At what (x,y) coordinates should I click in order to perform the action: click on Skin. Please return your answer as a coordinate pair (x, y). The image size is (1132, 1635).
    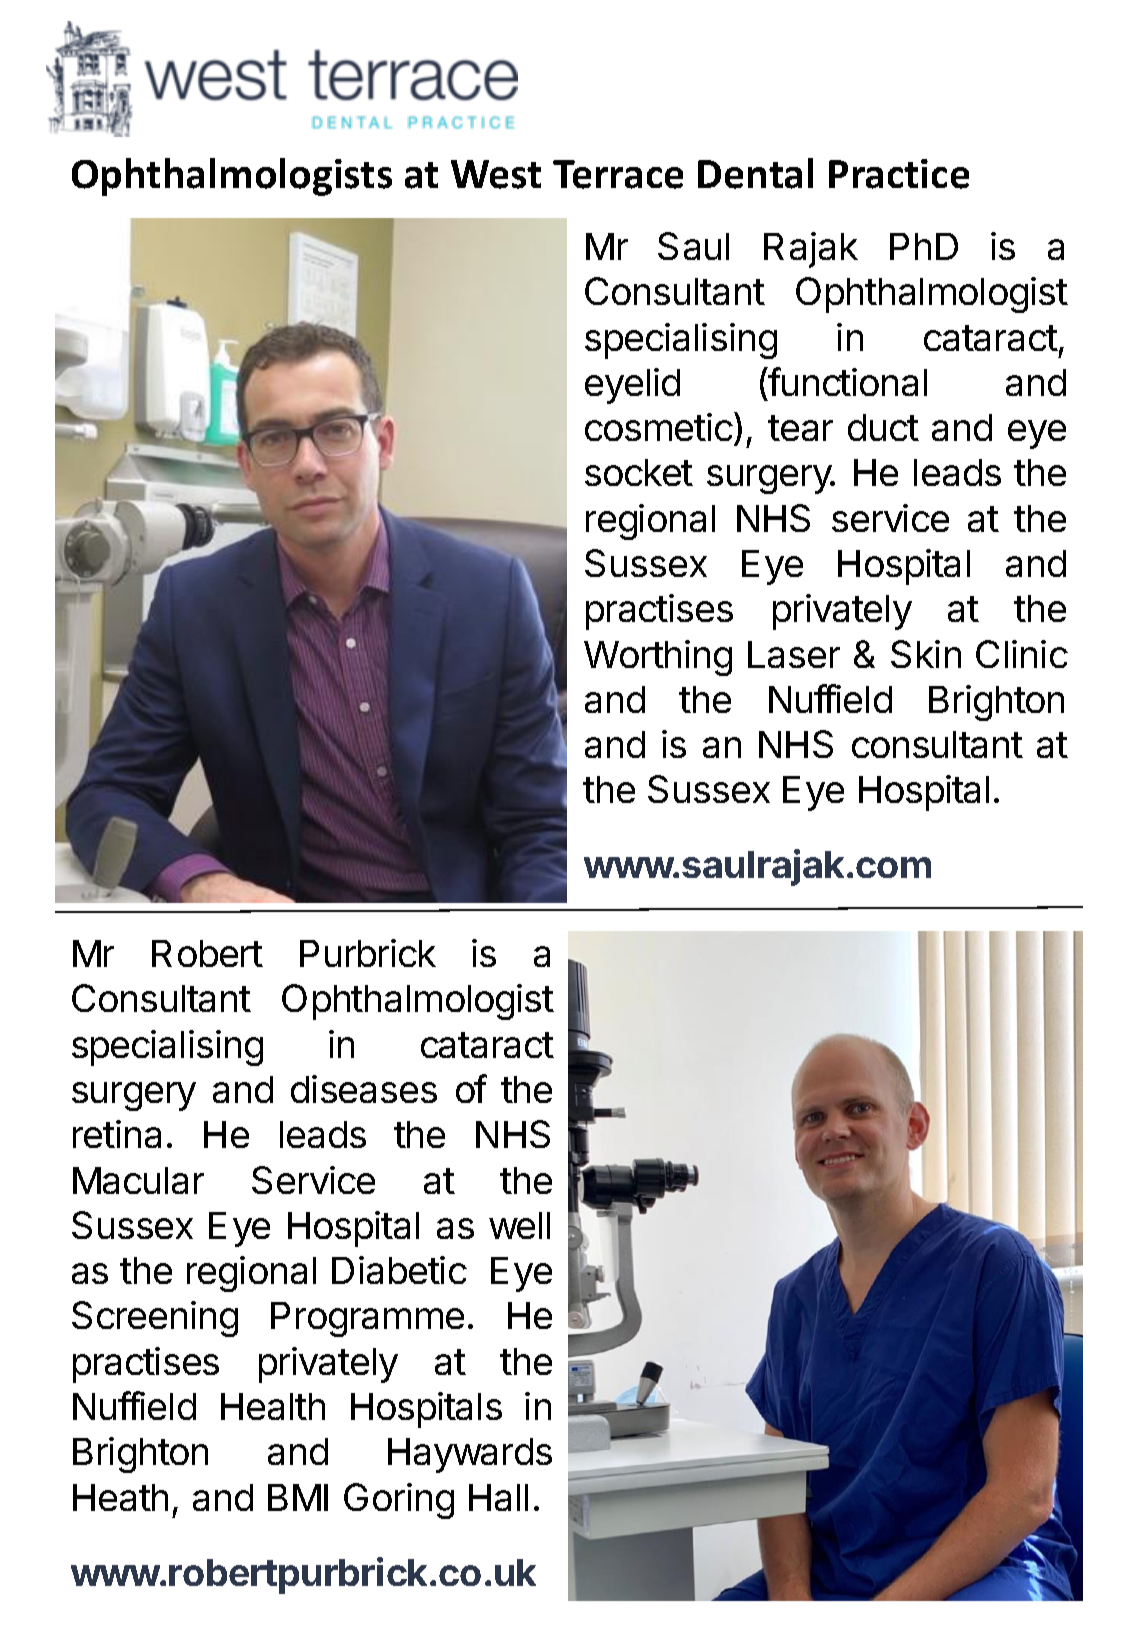
    Looking at the image, I should click on (926, 654).
